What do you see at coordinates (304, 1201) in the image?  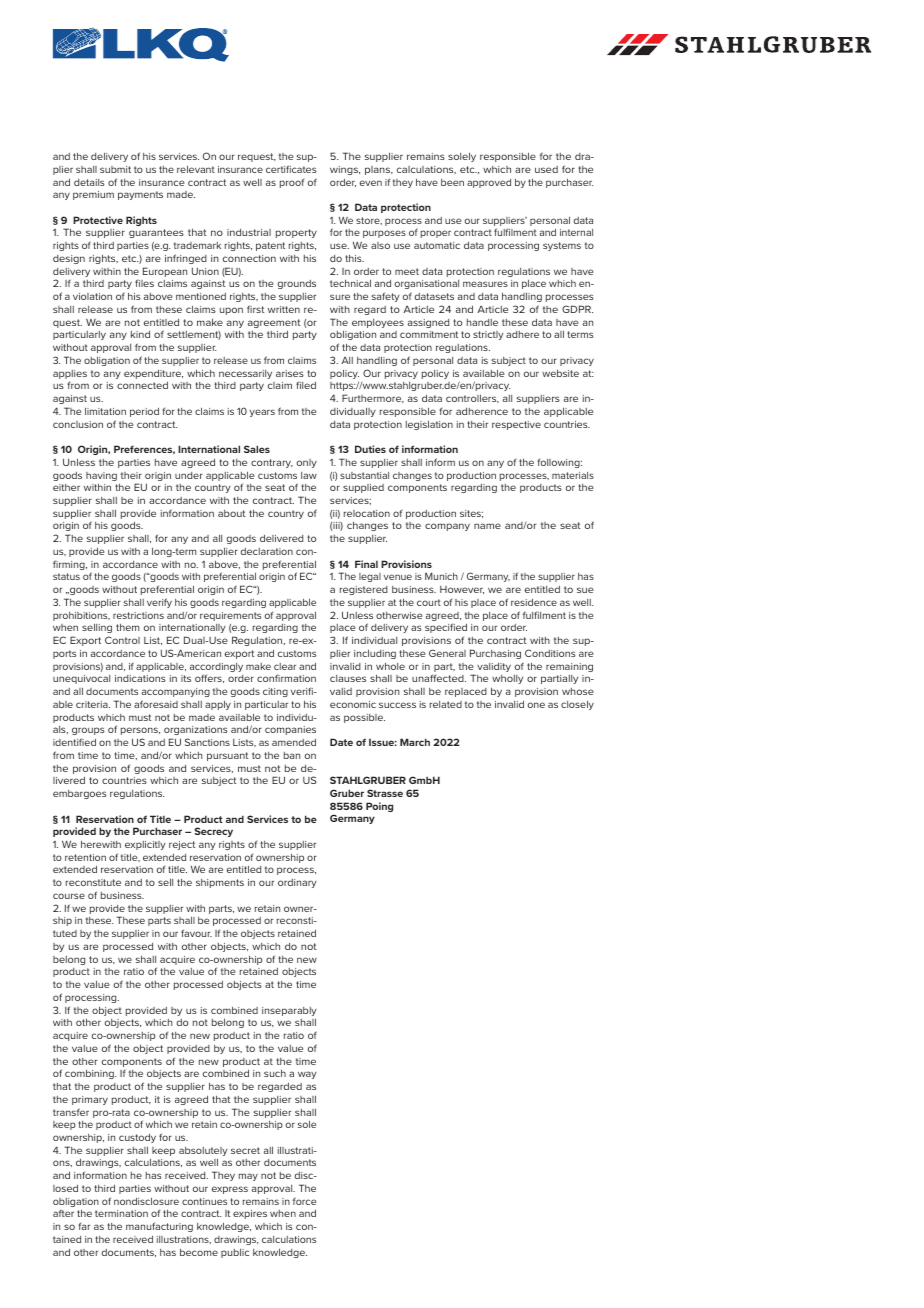 I see `force` at bounding box center [304, 1201].
